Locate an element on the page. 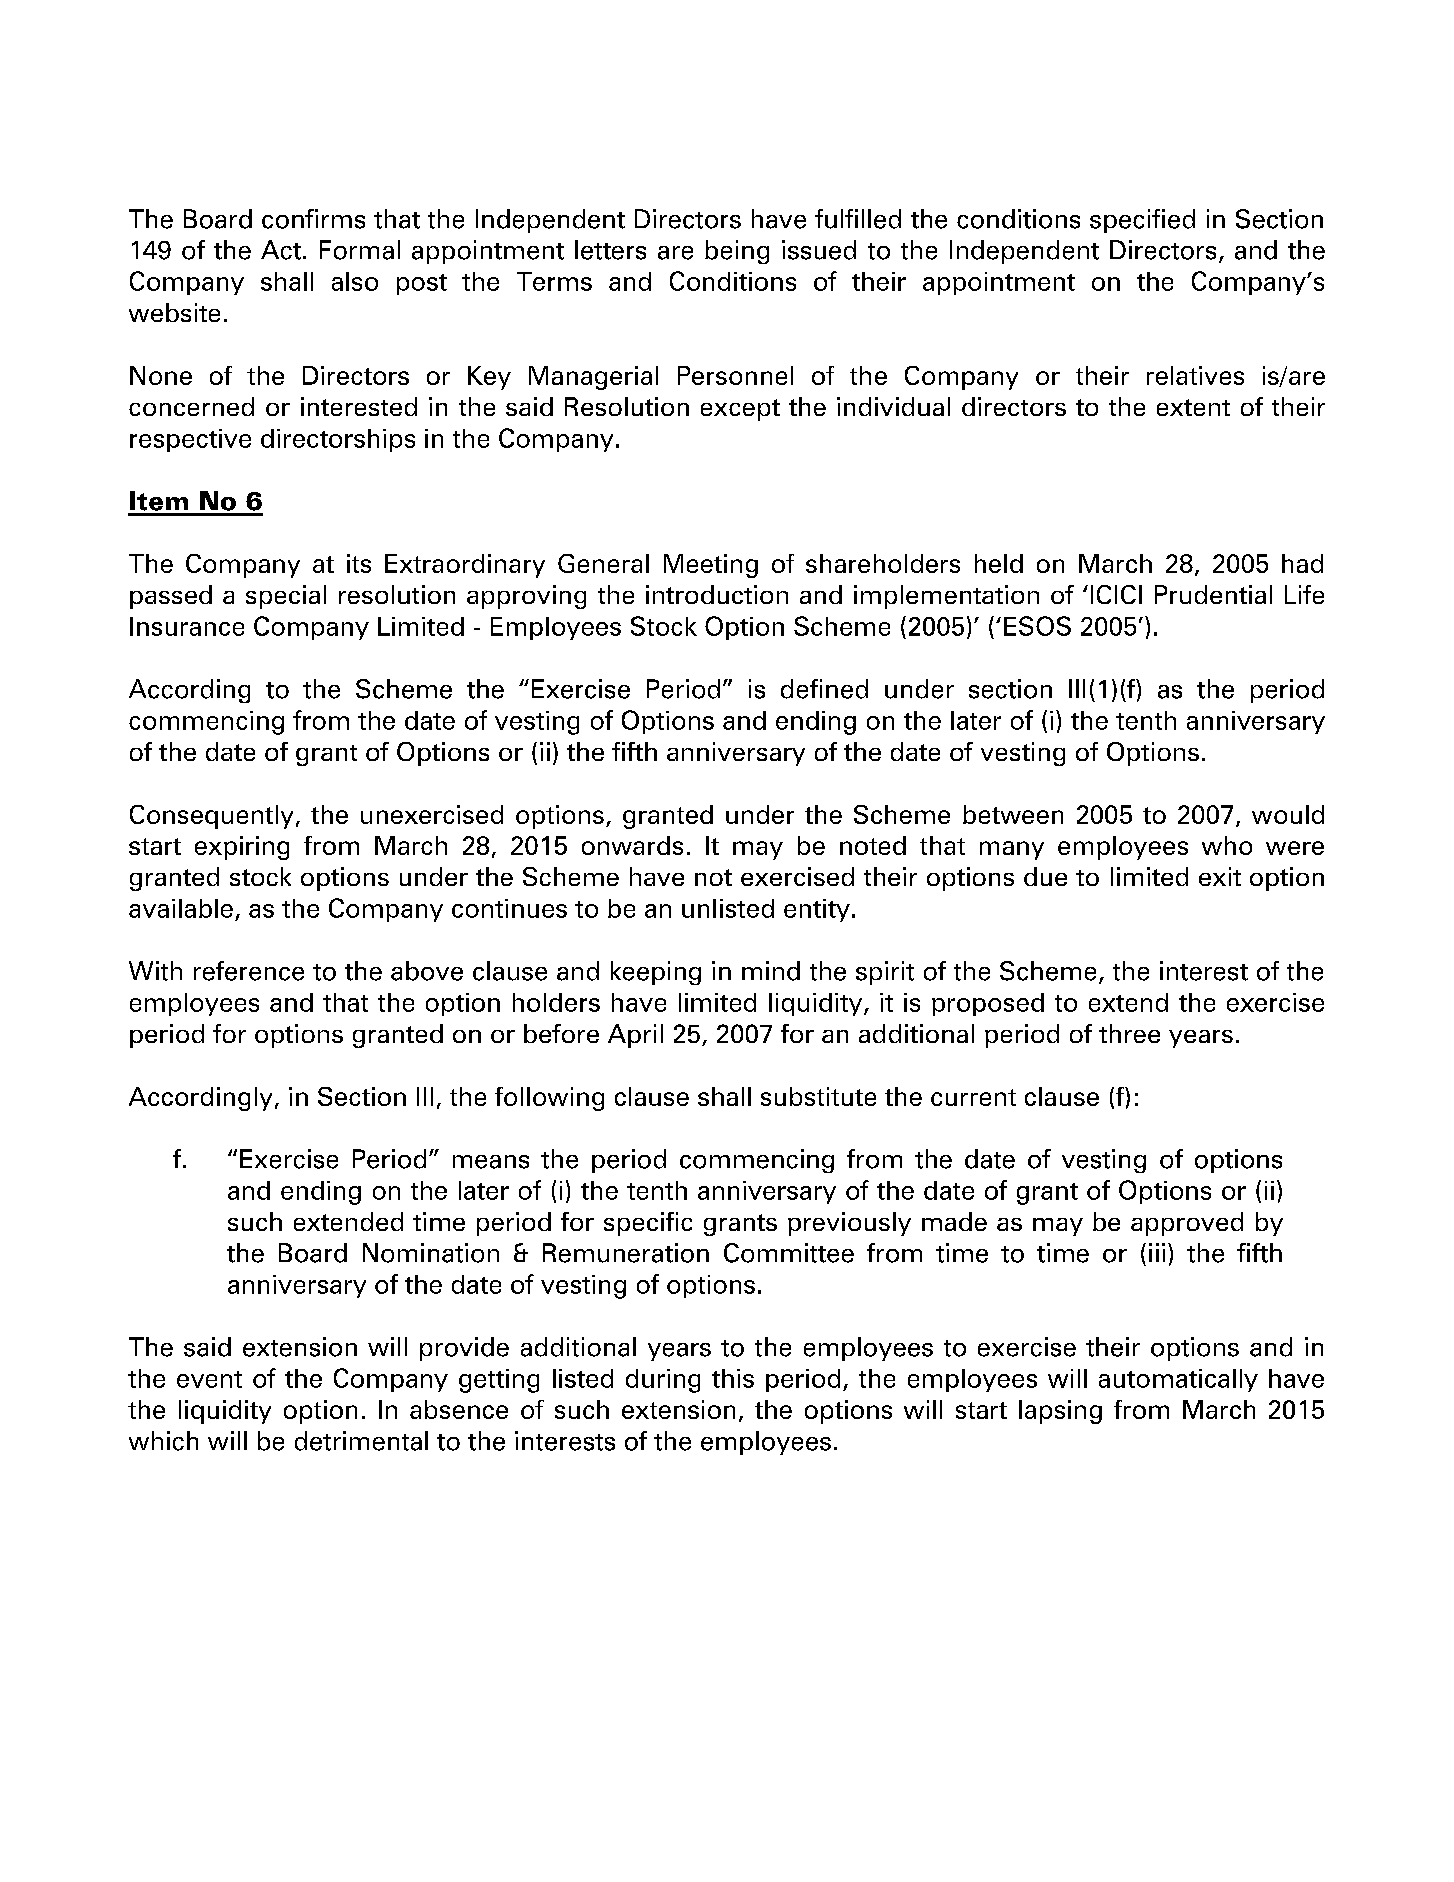 The image size is (1454, 1882). means is located at coordinates (491, 1162).
